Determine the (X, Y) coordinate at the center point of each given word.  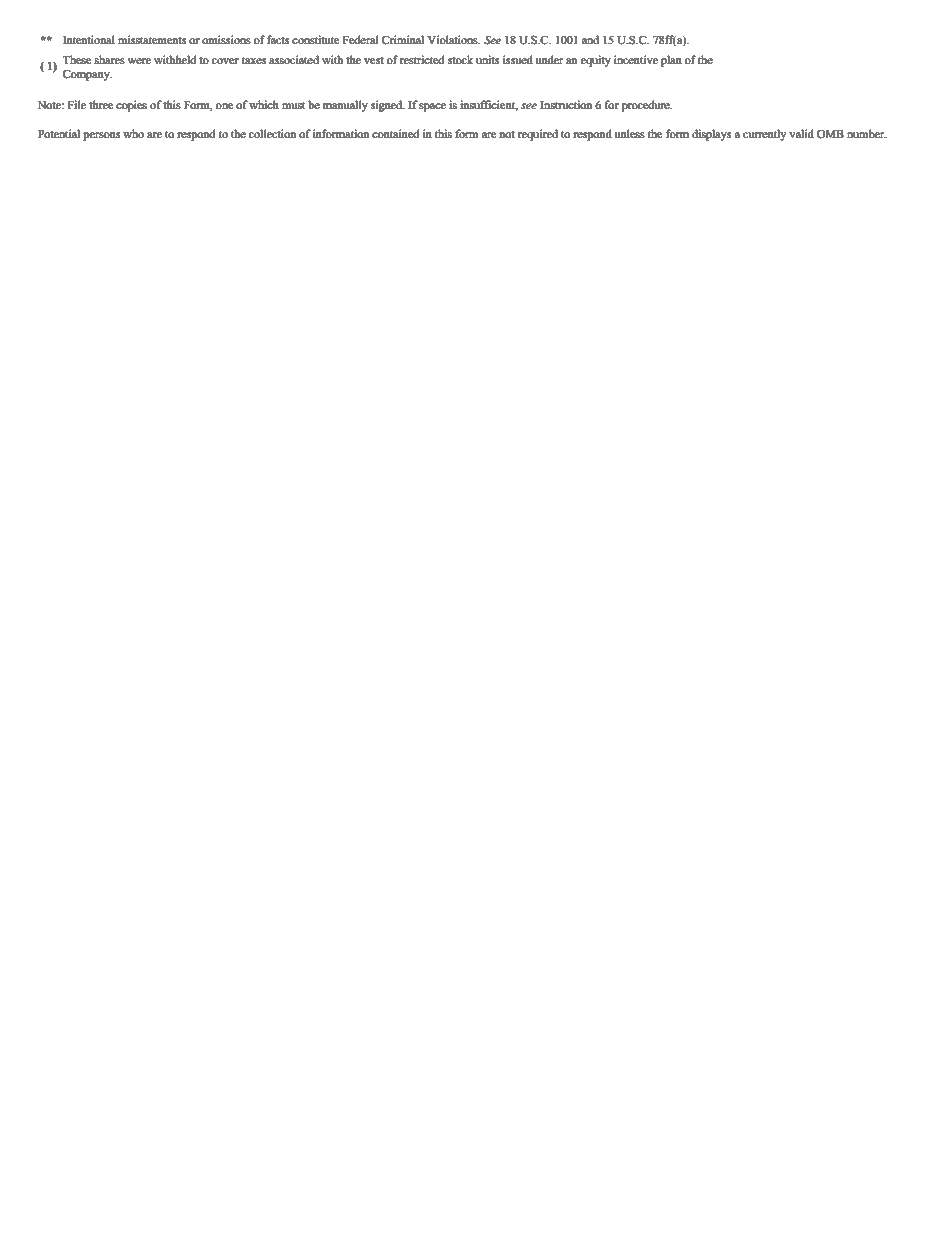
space (432, 107)
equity (596, 61)
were (139, 61)
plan (671, 61)
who (133, 133)
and (590, 40)
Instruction (566, 104)
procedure (647, 106)
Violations (454, 39)
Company (87, 75)
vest (374, 60)
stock (460, 59)
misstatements (152, 40)
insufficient (489, 105)
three (101, 104)
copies (131, 106)
